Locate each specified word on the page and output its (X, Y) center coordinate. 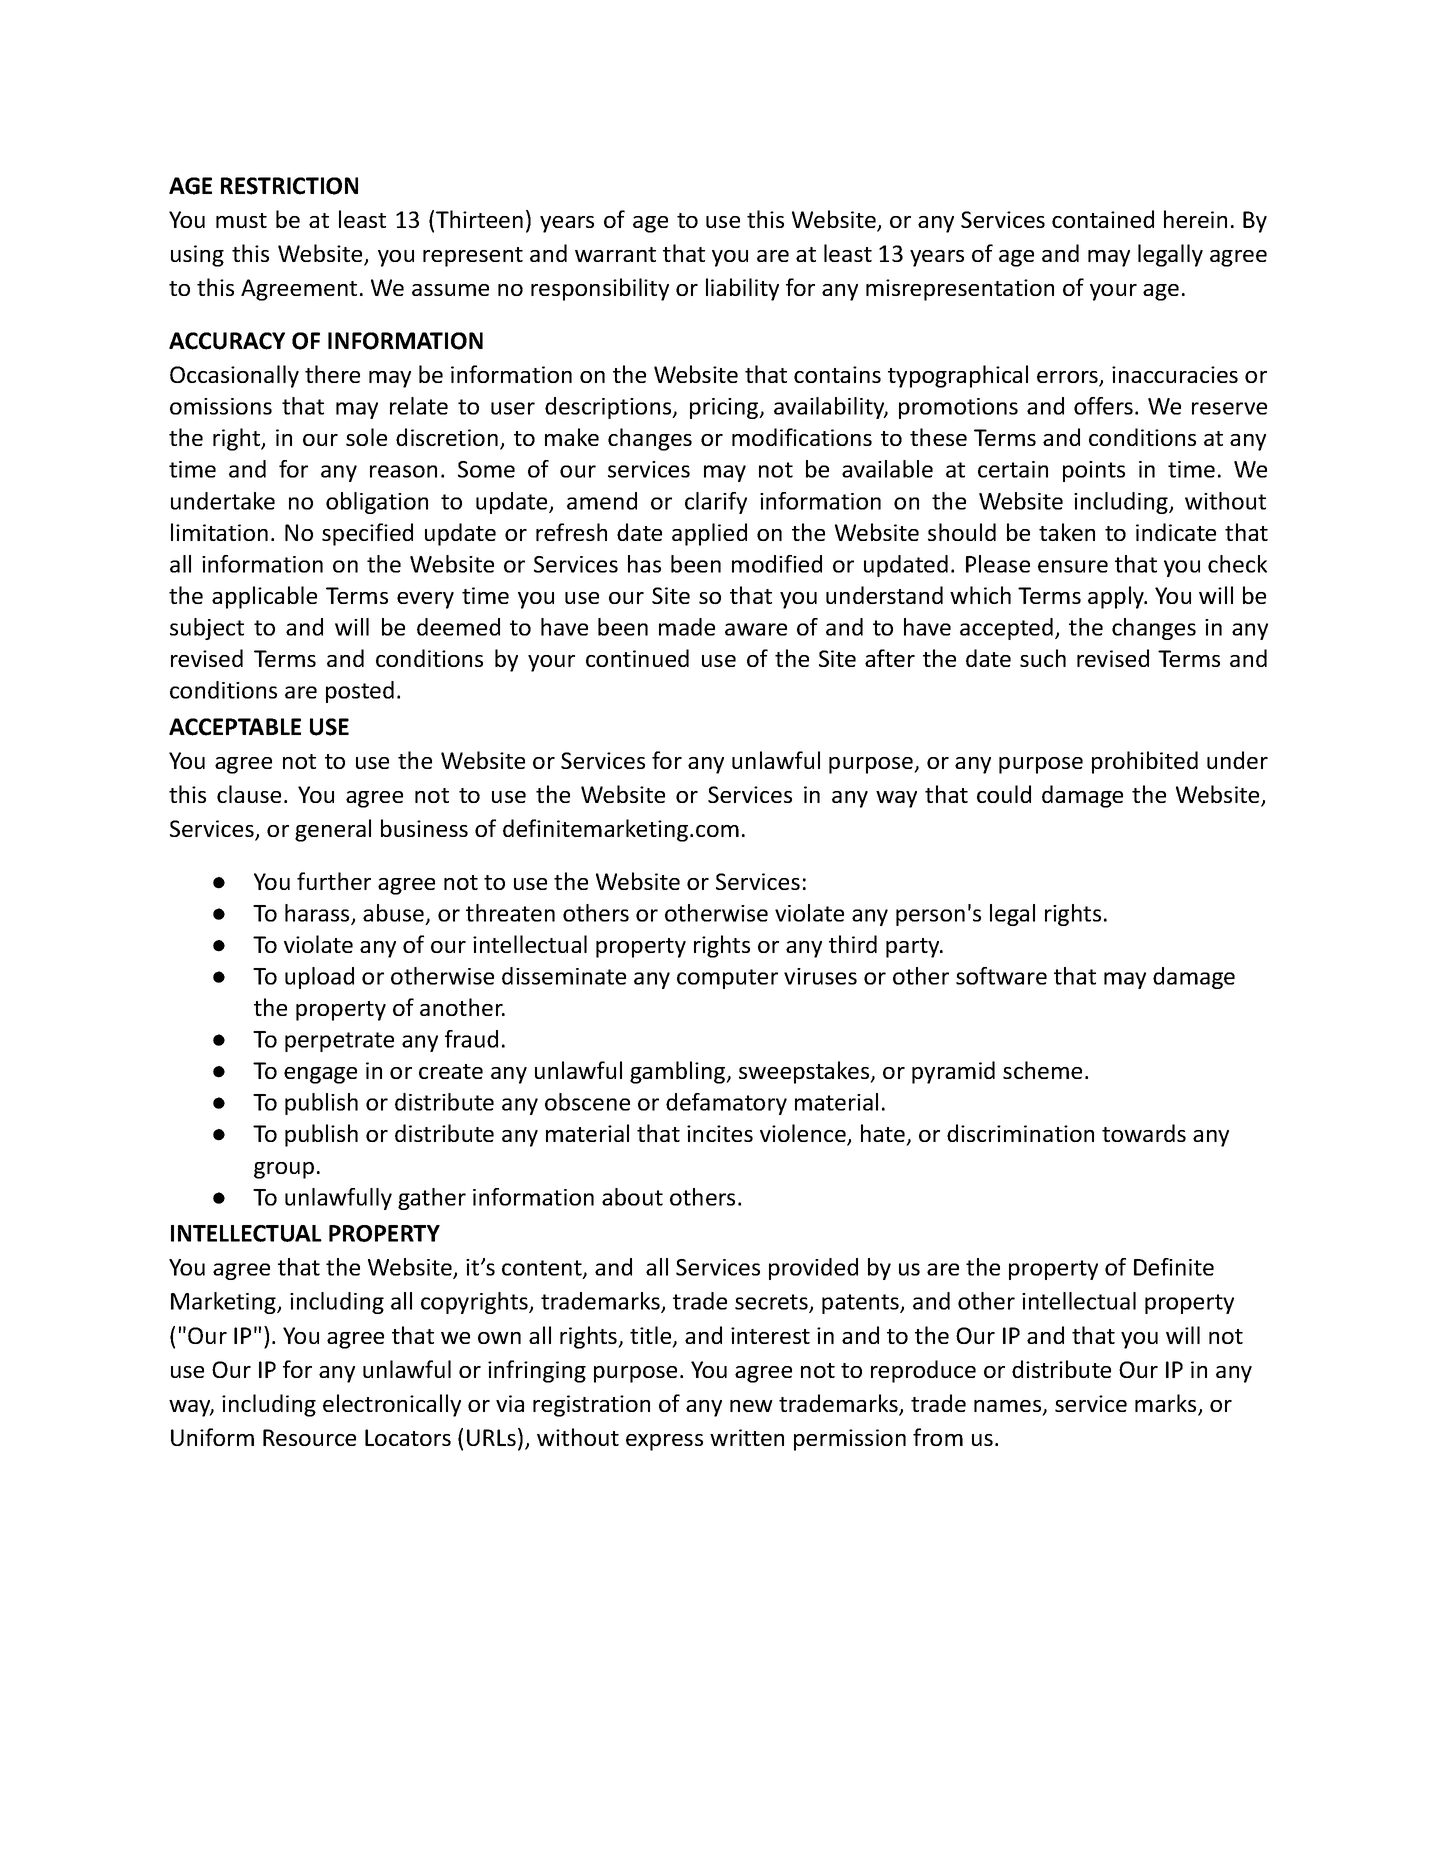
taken (1067, 532)
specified (367, 534)
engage (320, 1075)
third (853, 944)
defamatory (726, 1104)
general (333, 830)
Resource (309, 1437)
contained (1103, 219)
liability (742, 289)
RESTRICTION (289, 186)
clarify (716, 503)
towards (1144, 1133)
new (751, 1406)
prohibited (1145, 762)
